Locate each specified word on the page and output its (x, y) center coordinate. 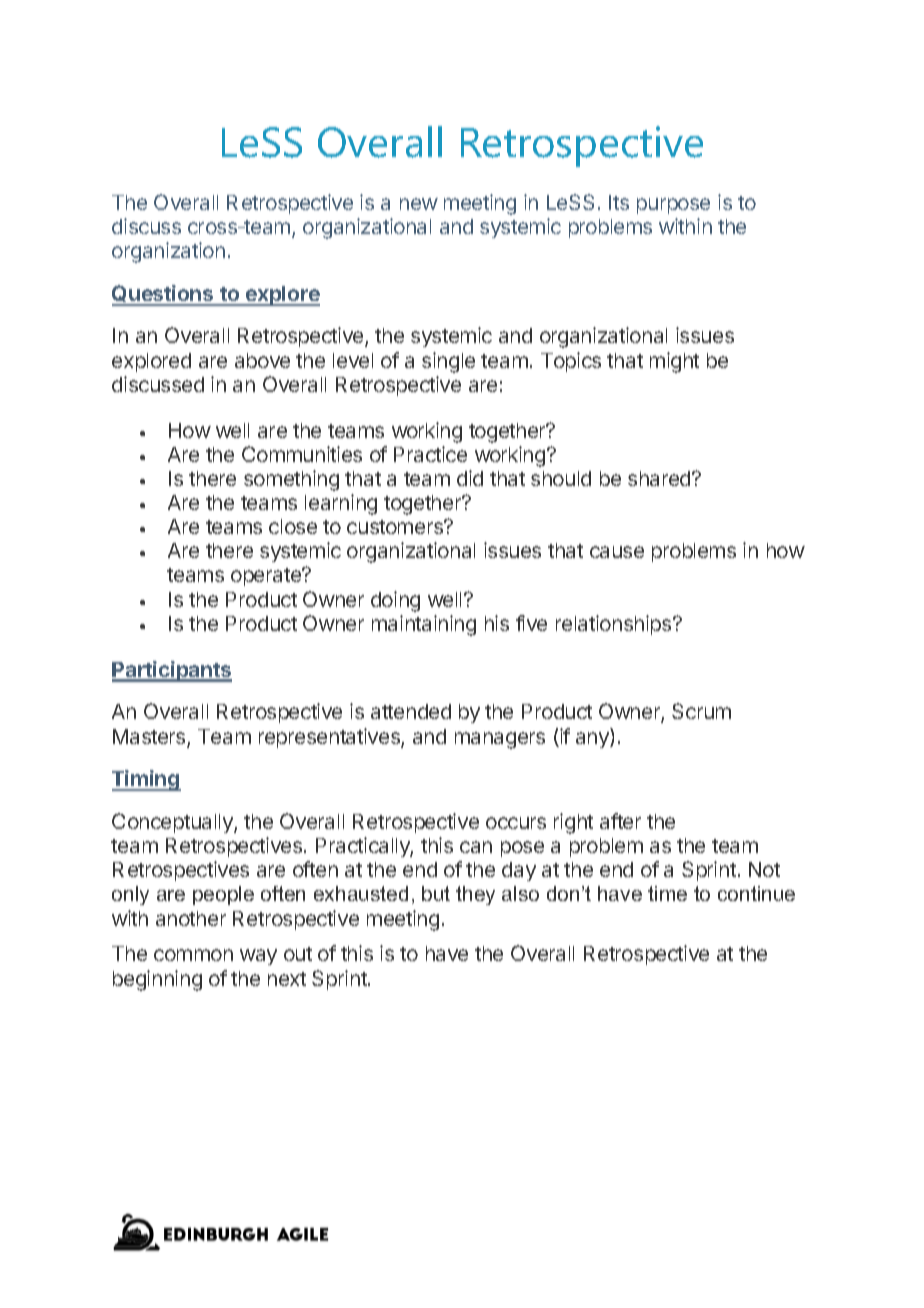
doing (395, 601)
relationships (615, 625)
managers (500, 740)
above (262, 360)
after (620, 821)
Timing (146, 780)
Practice (430, 454)
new (419, 204)
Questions (164, 295)
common (193, 955)
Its (619, 202)
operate (267, 577)
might (674, 362)
